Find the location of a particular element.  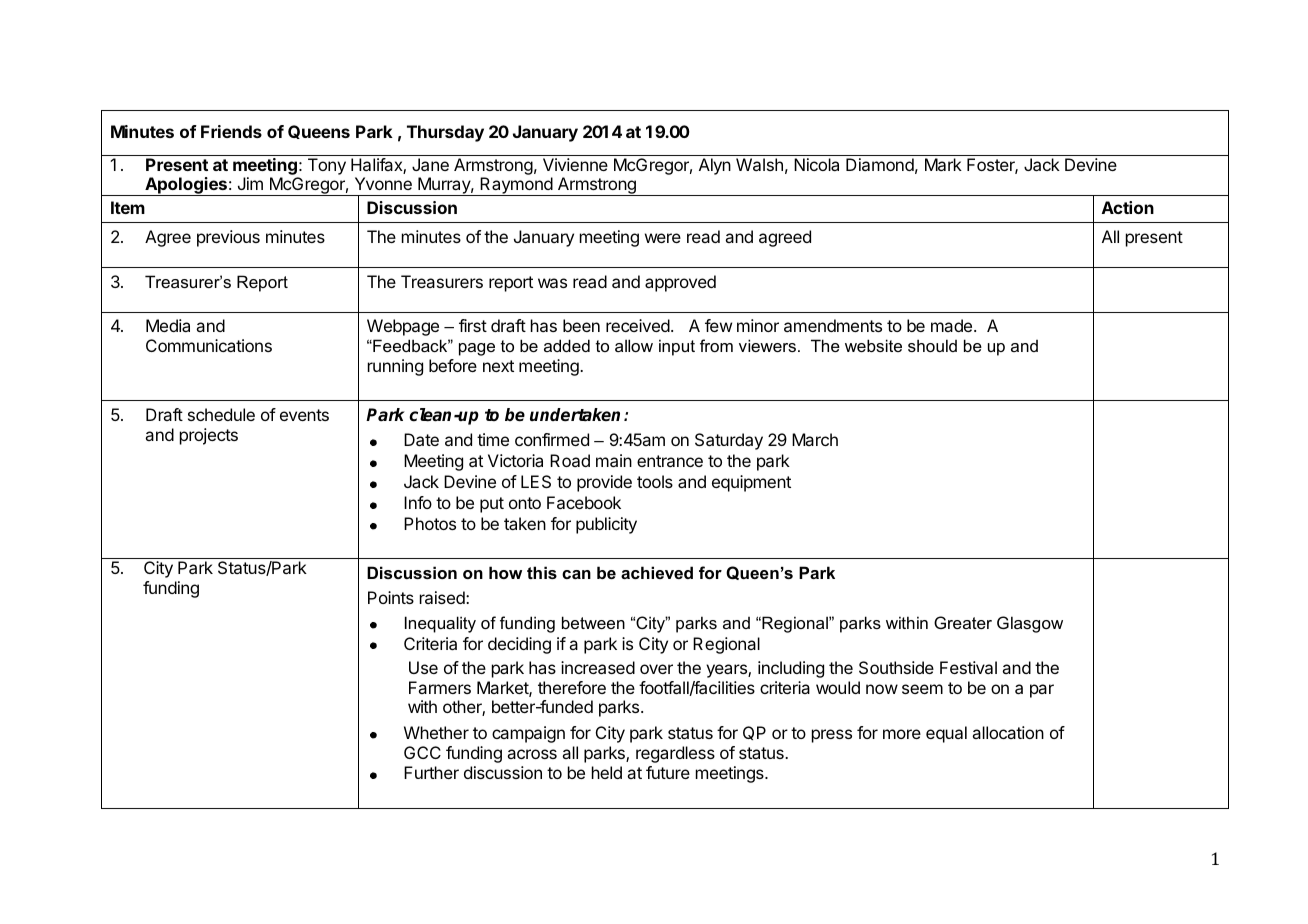

Points is located at coordinates (391, 597).
